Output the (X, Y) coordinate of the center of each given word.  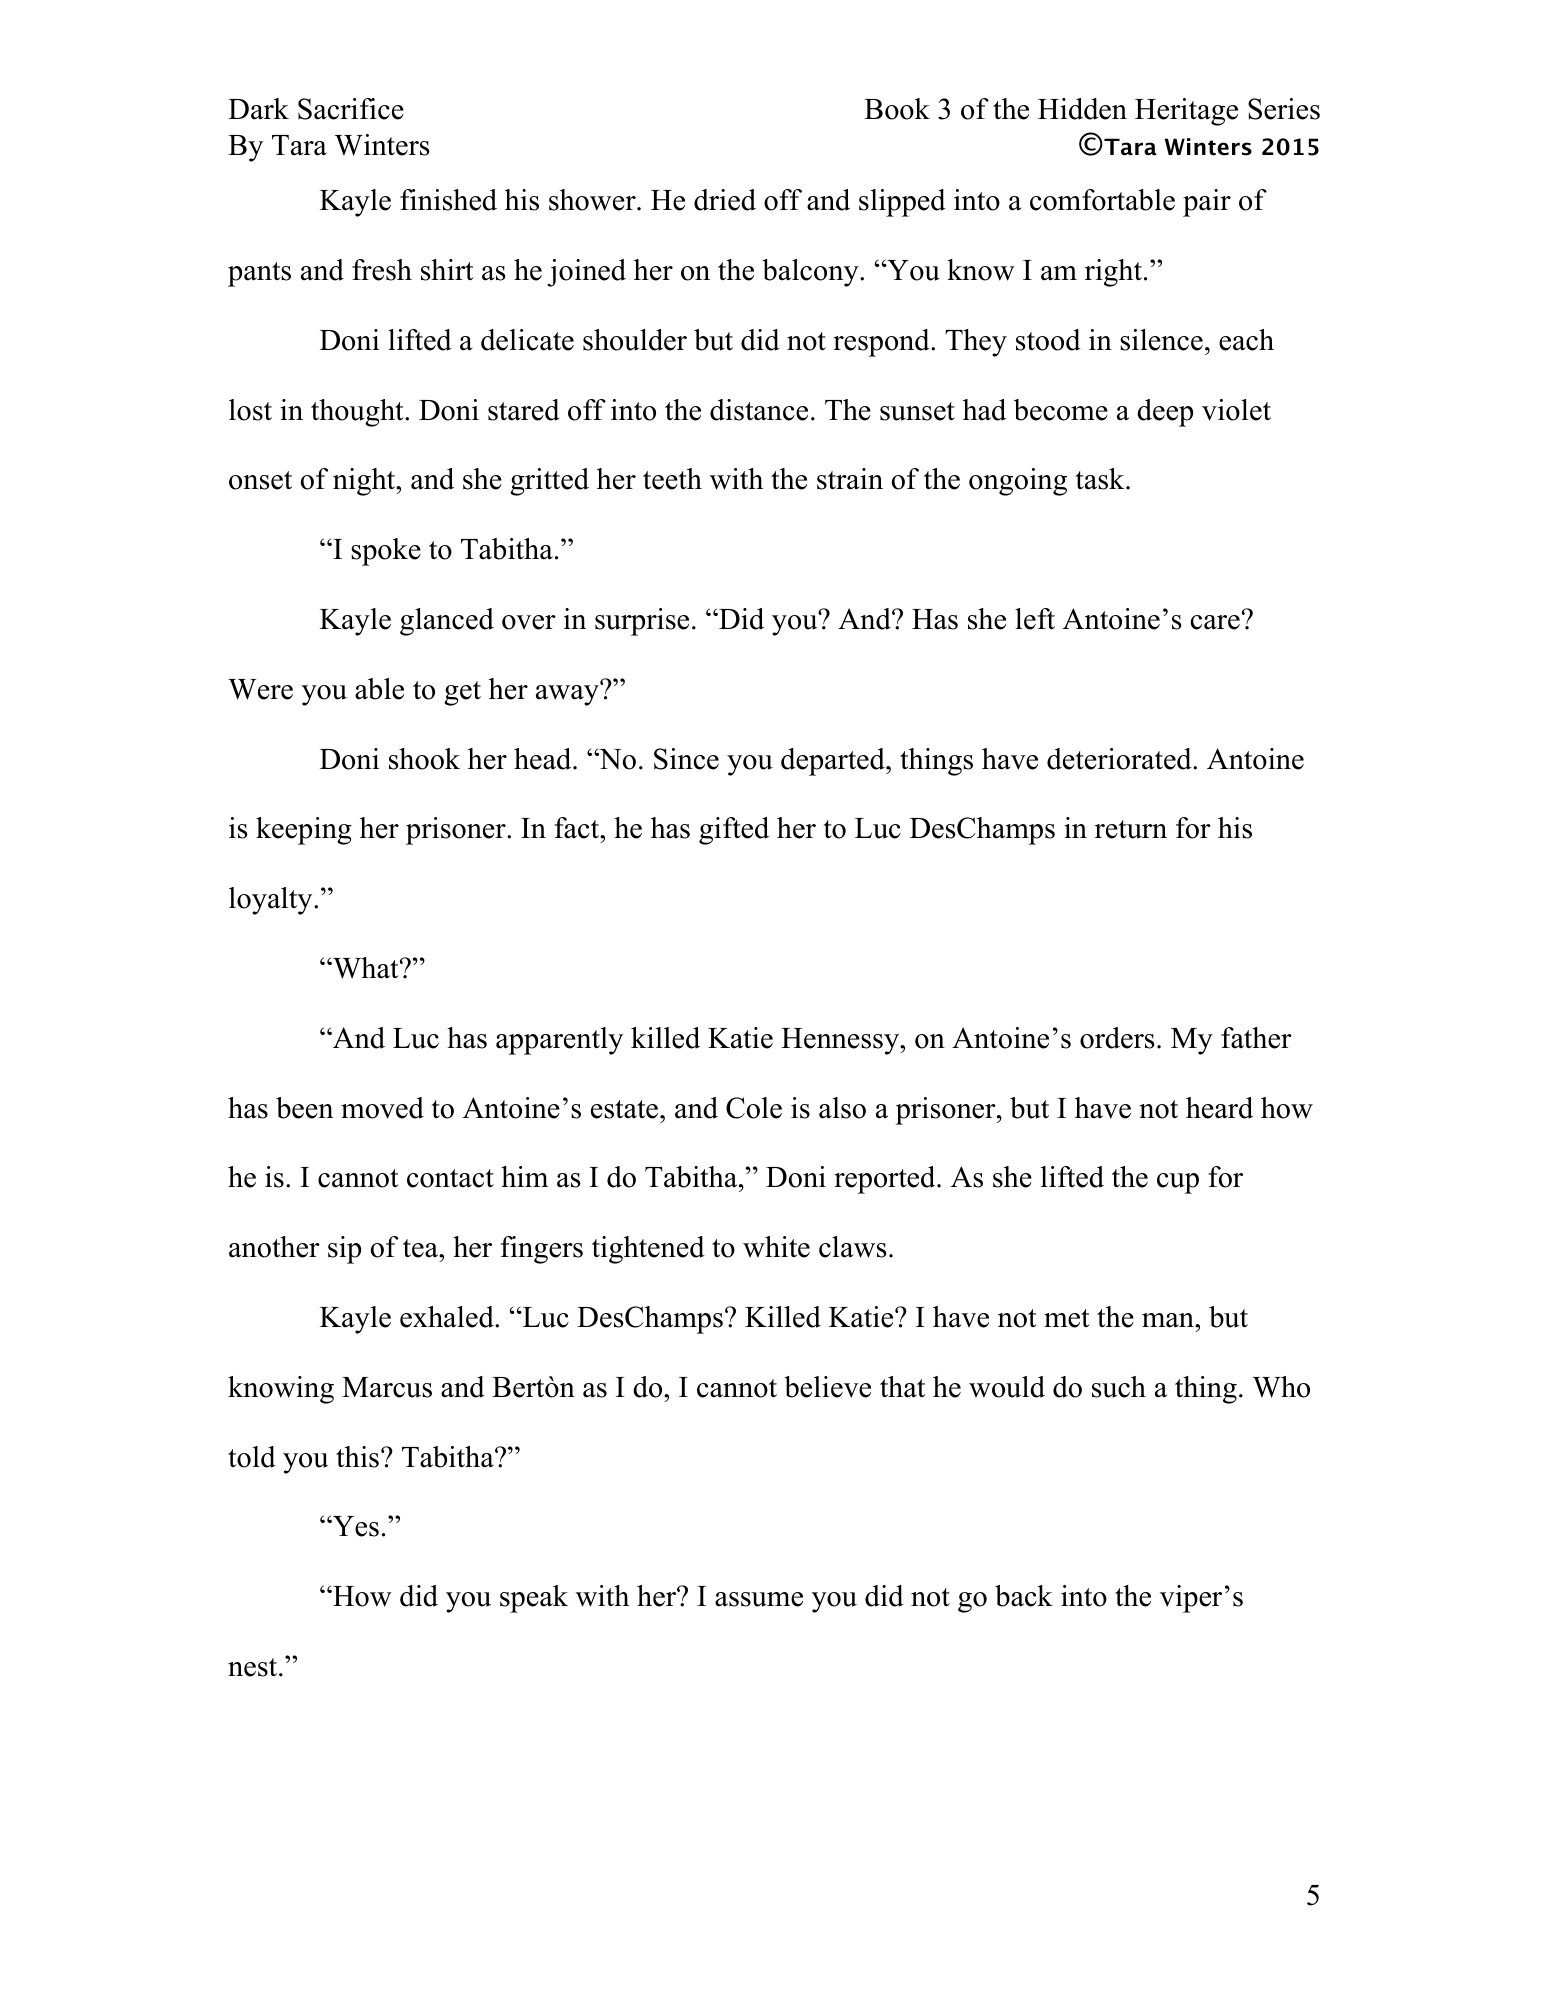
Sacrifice (351, 109)
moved (382, 1108)
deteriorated (1120, 759)
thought (358, 413)
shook (424, 759)
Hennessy (841, 1041)
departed (834, 762)
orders (1117, 1038)
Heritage (1186, 112)
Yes (355, 1526)
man (1169, 1320)
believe (827, 1387)
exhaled (448, 1317)
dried (725, 200)
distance (759, 410)
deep (1165, 413)
